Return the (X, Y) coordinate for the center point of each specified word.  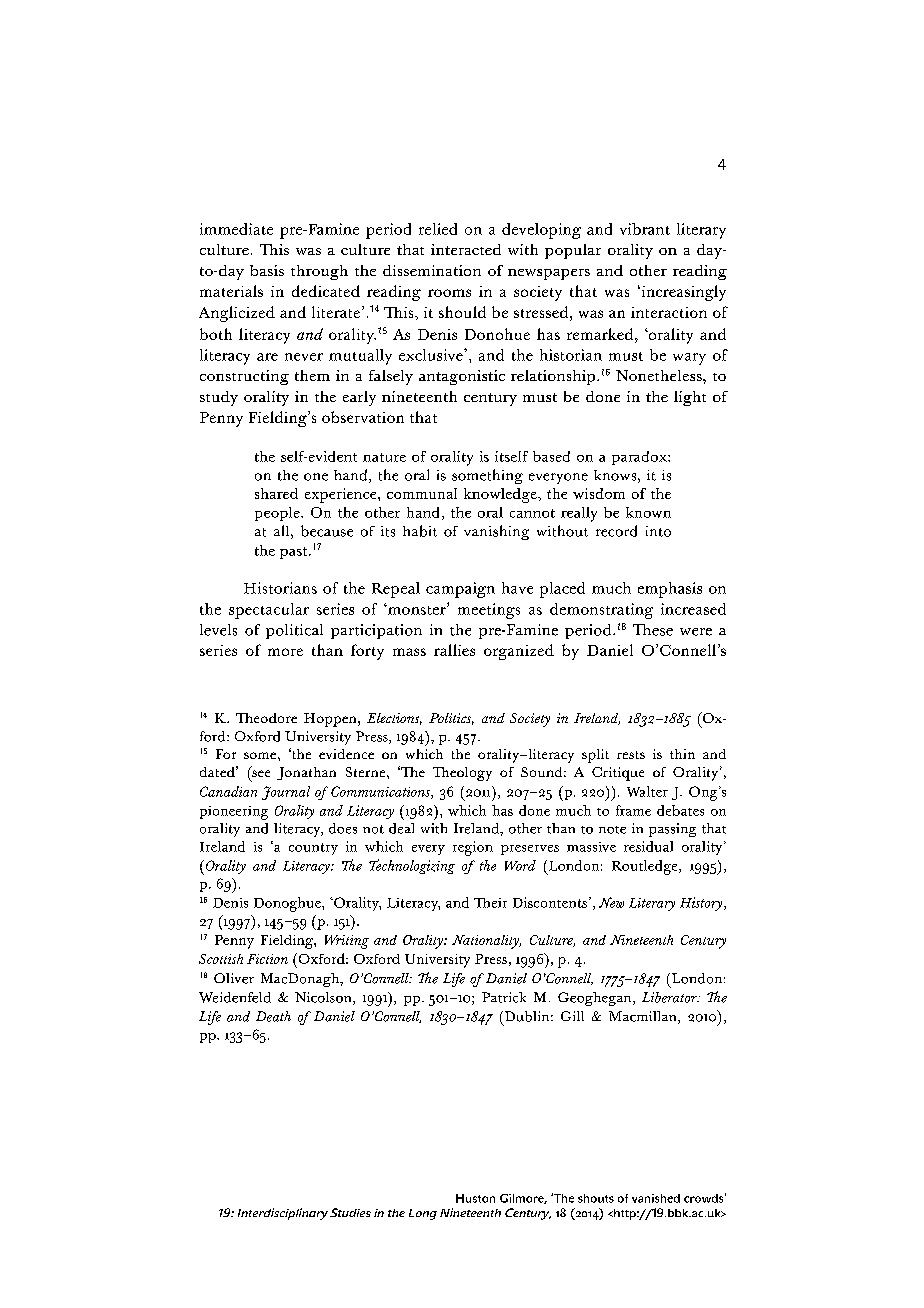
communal (422, 493)
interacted (466, 249)
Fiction (267, 959)
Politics (451, 719)
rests (631, 755)
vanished (656, 1198)
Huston (475, 1198)
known (648, 512)
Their (490, 903)
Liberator (670, 997)
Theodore (266, 718)
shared (276, 493)
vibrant (645, 229)
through (319, 272)
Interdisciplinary (283, 1214)
